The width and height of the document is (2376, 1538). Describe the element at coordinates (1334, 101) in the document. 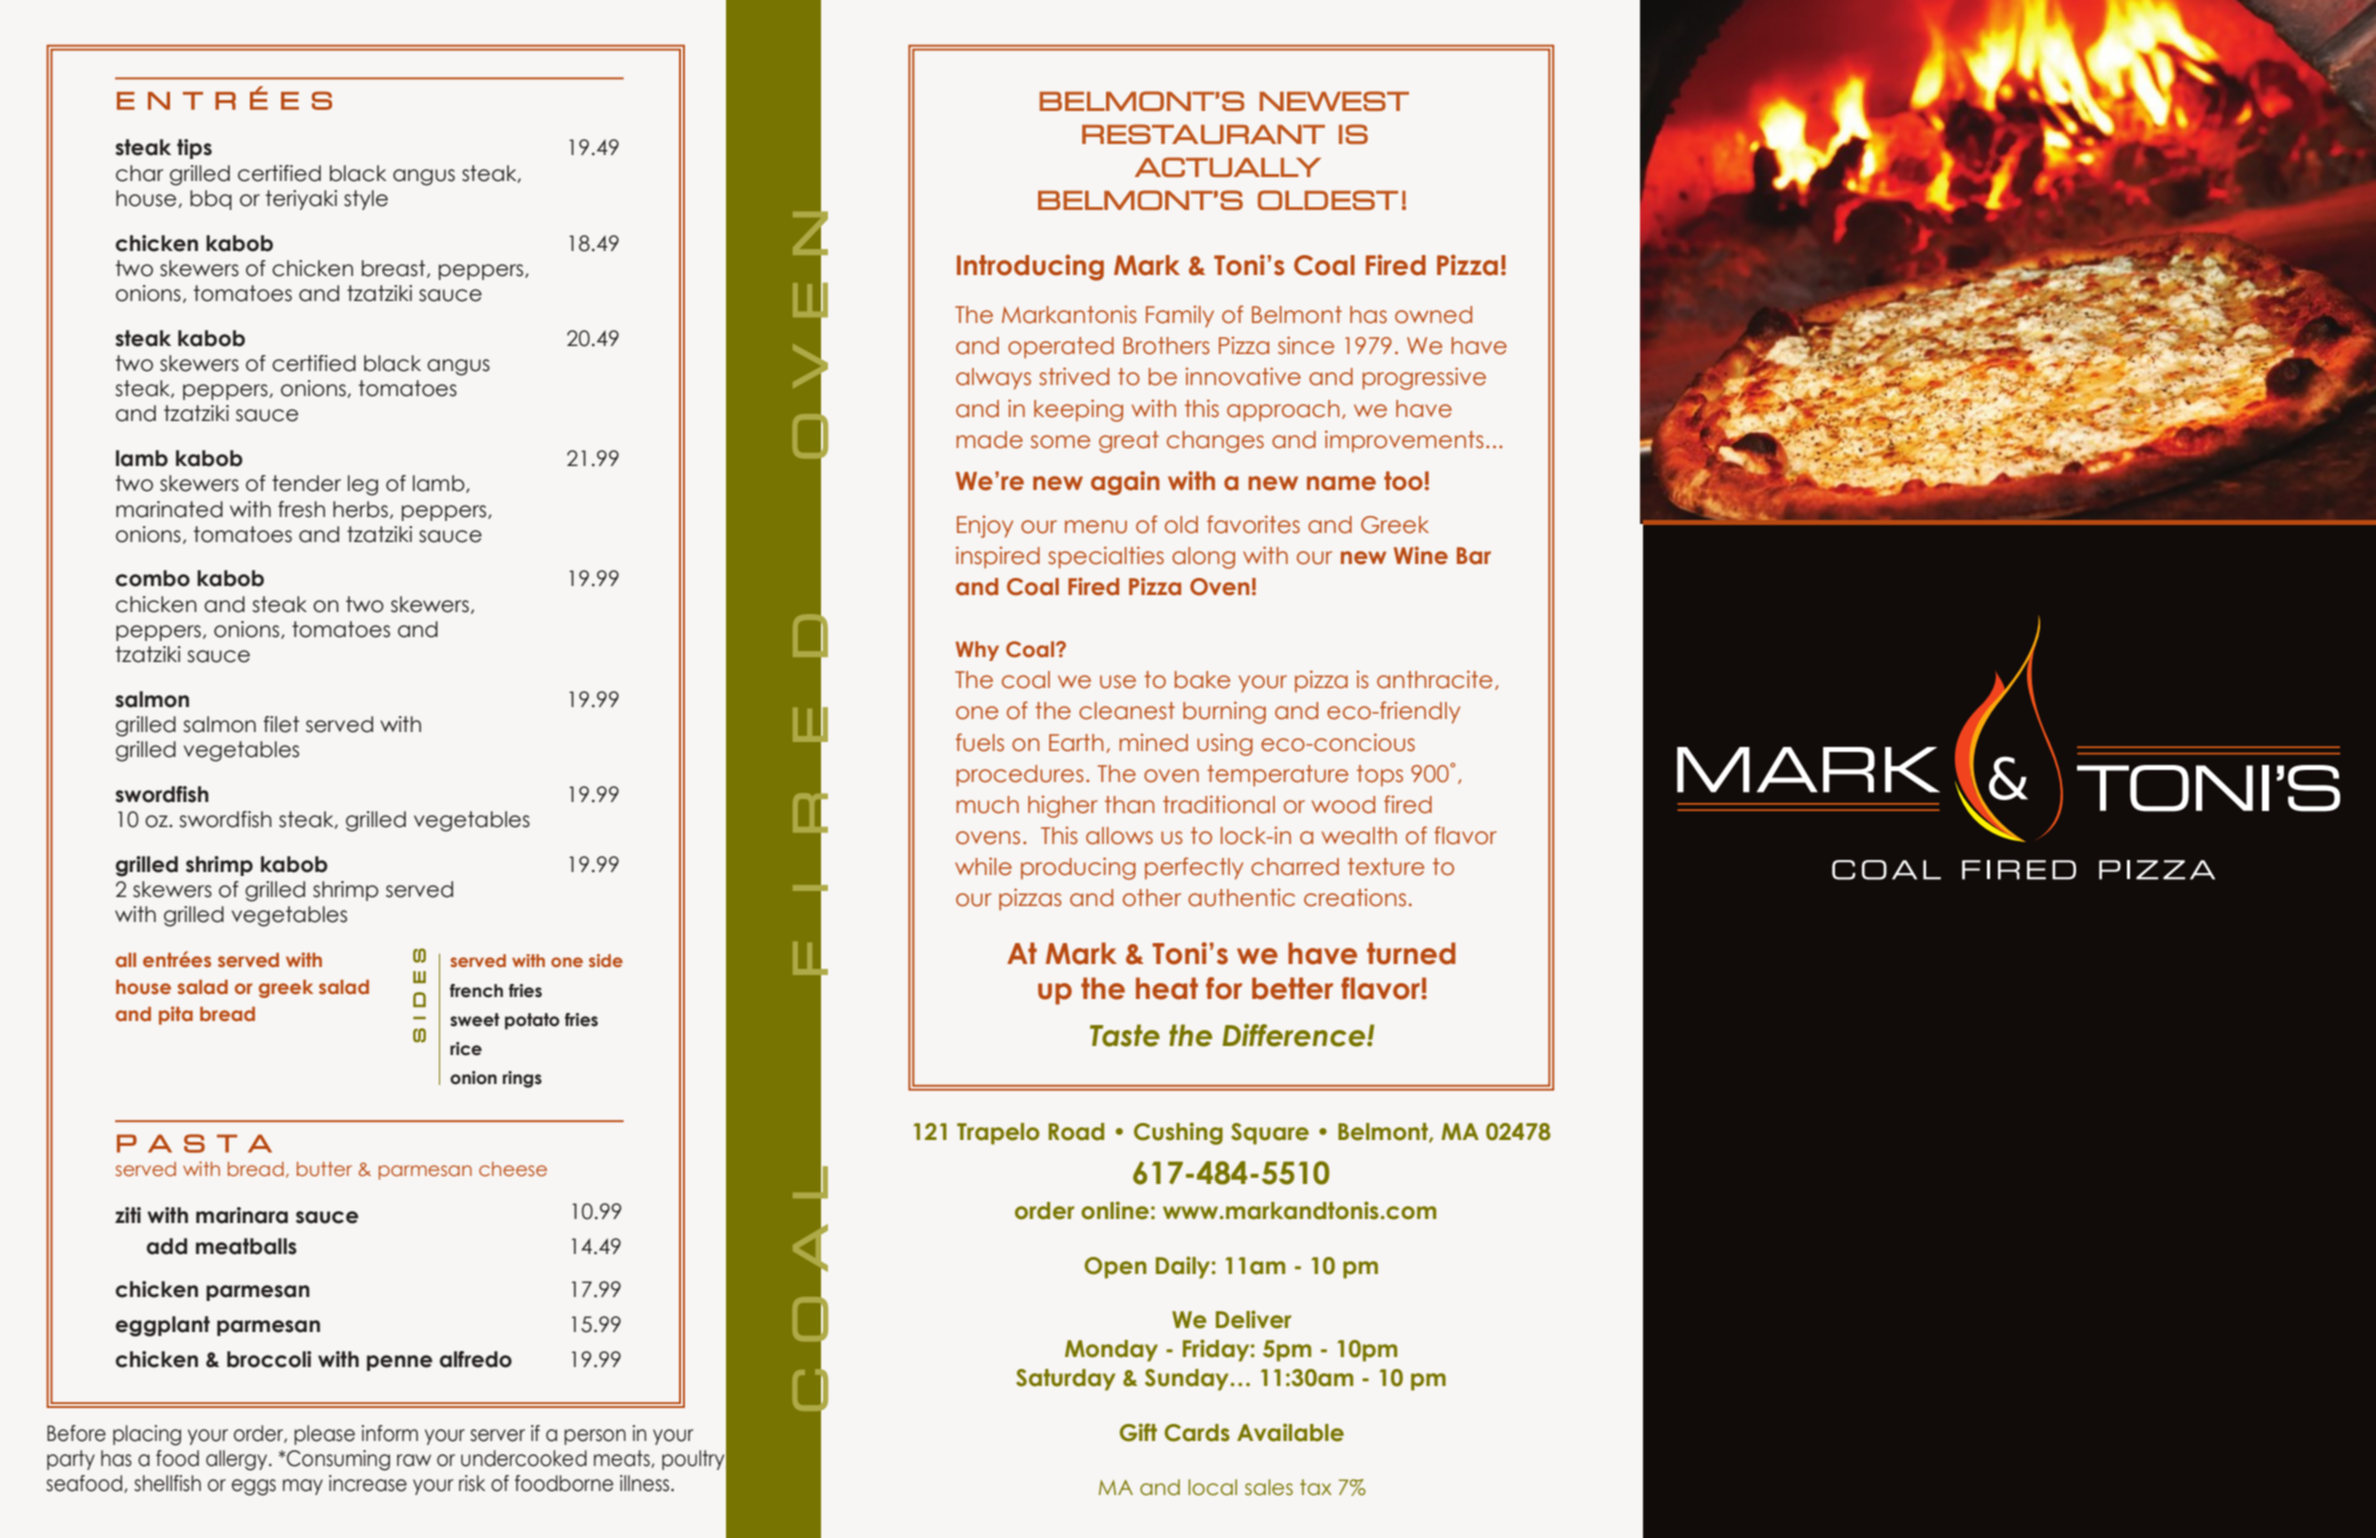

I see `NEWEST` at that location.
